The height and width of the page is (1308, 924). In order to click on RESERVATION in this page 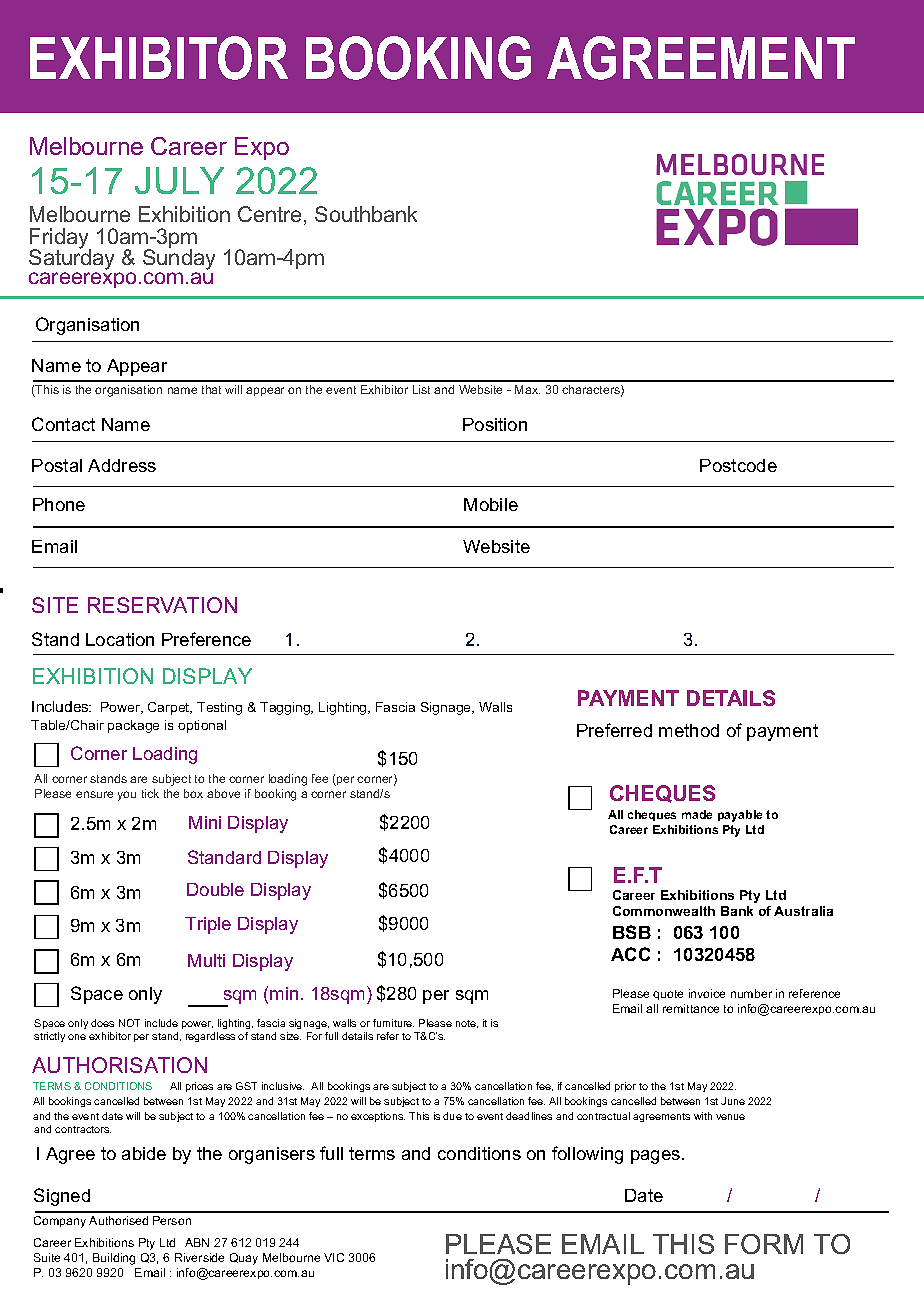, I will do `click(162, 605)`.
